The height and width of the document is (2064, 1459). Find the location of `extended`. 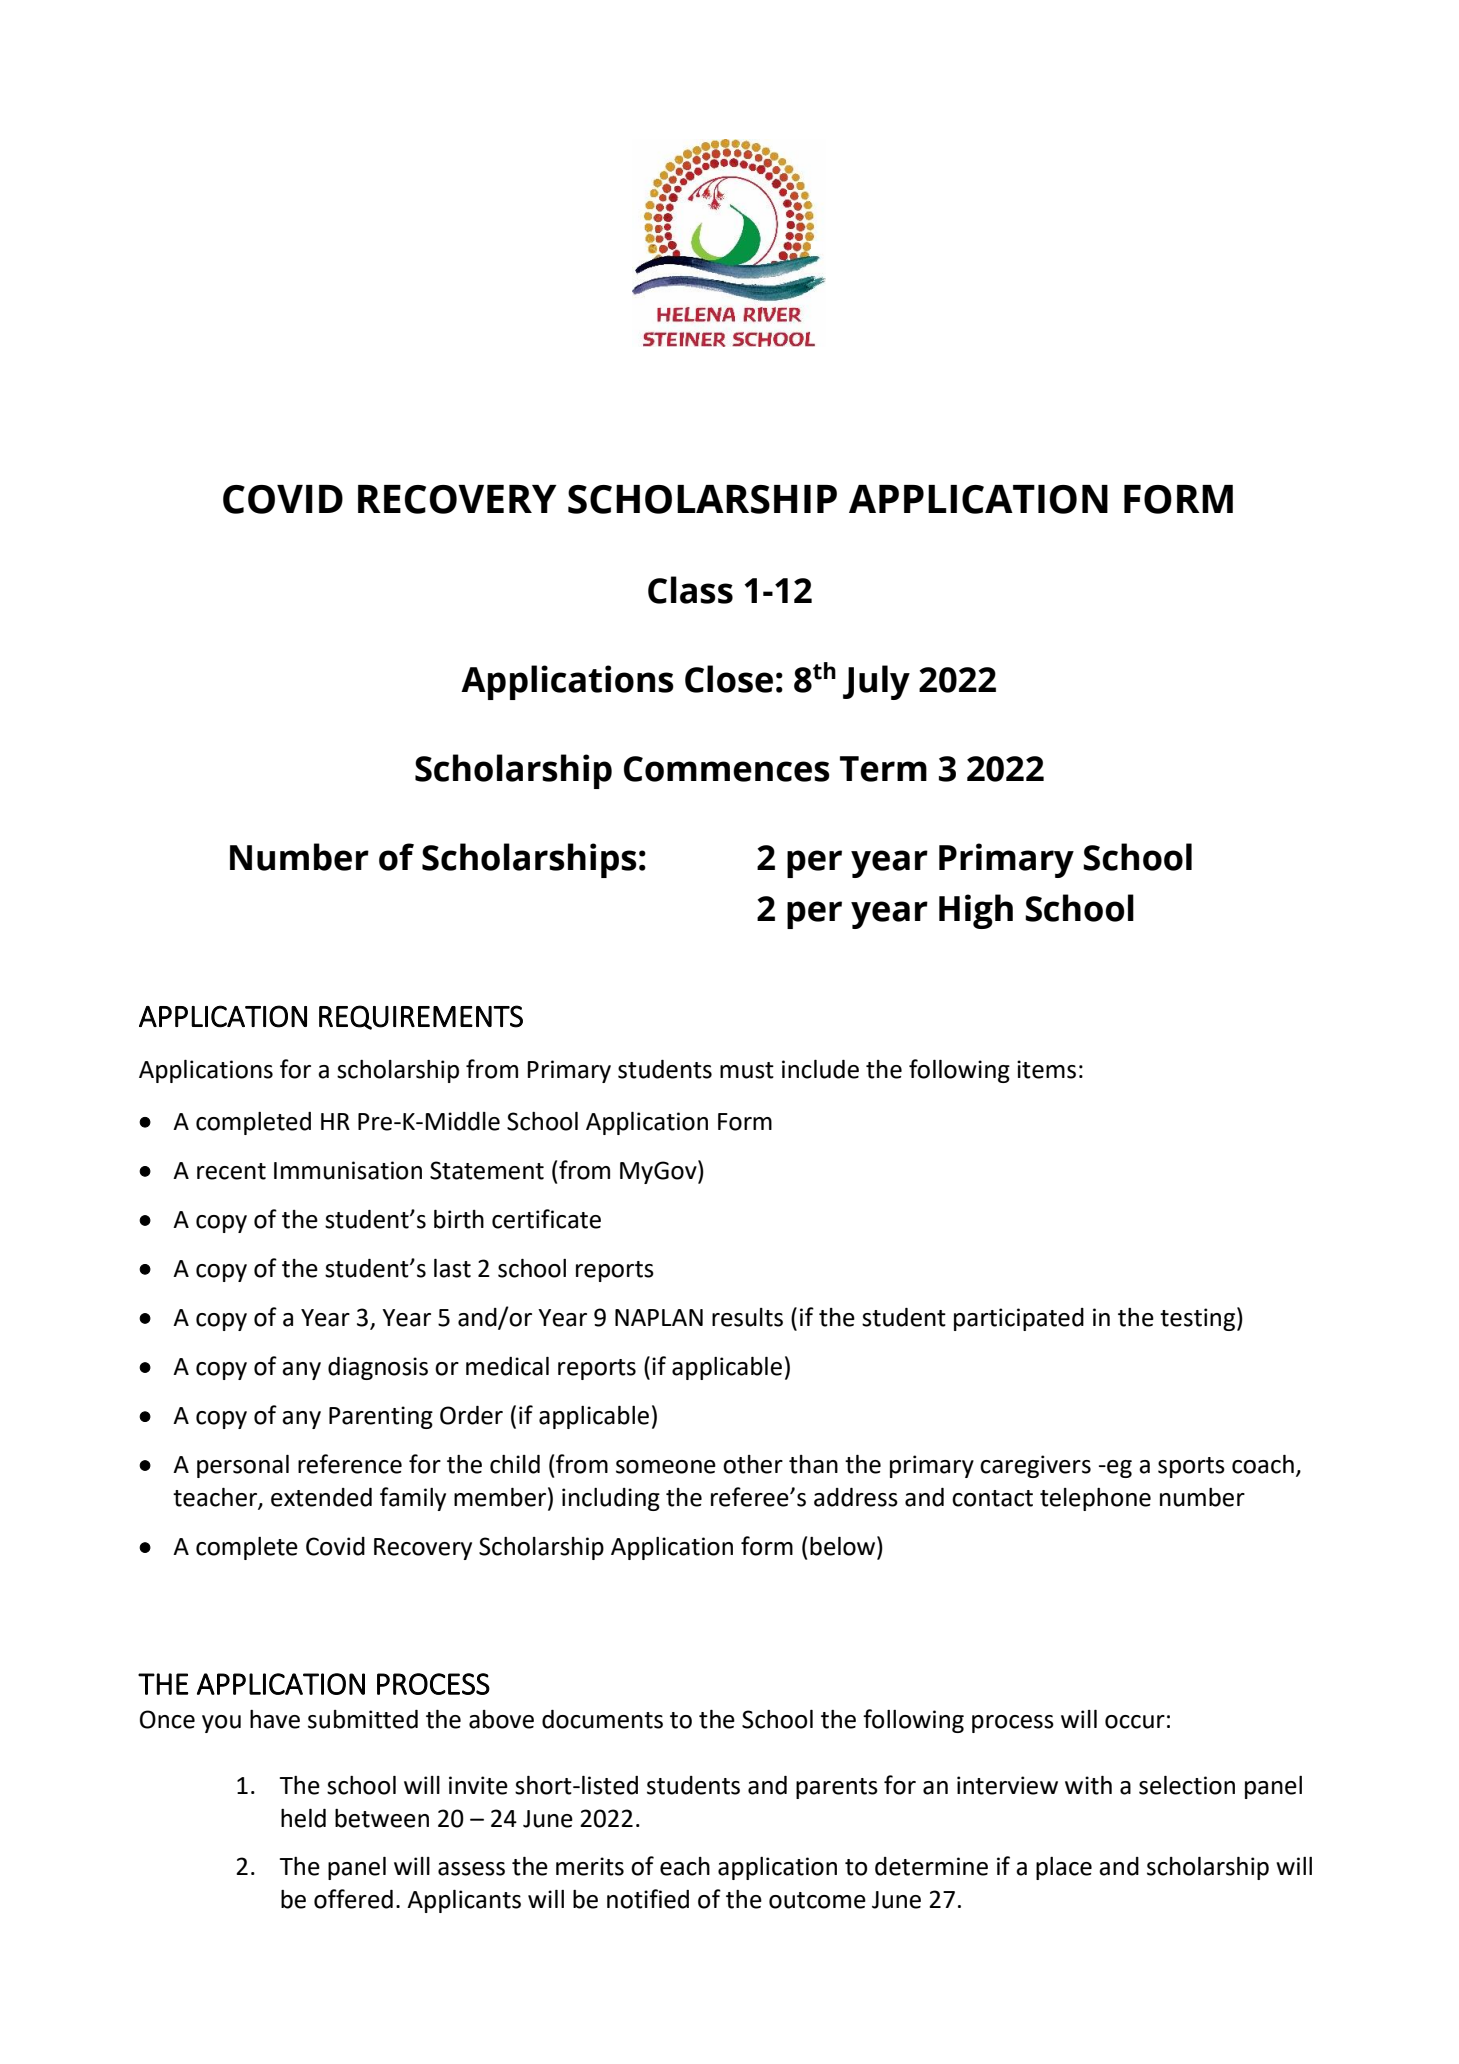

extended is located at coordinates (321, 1497).
